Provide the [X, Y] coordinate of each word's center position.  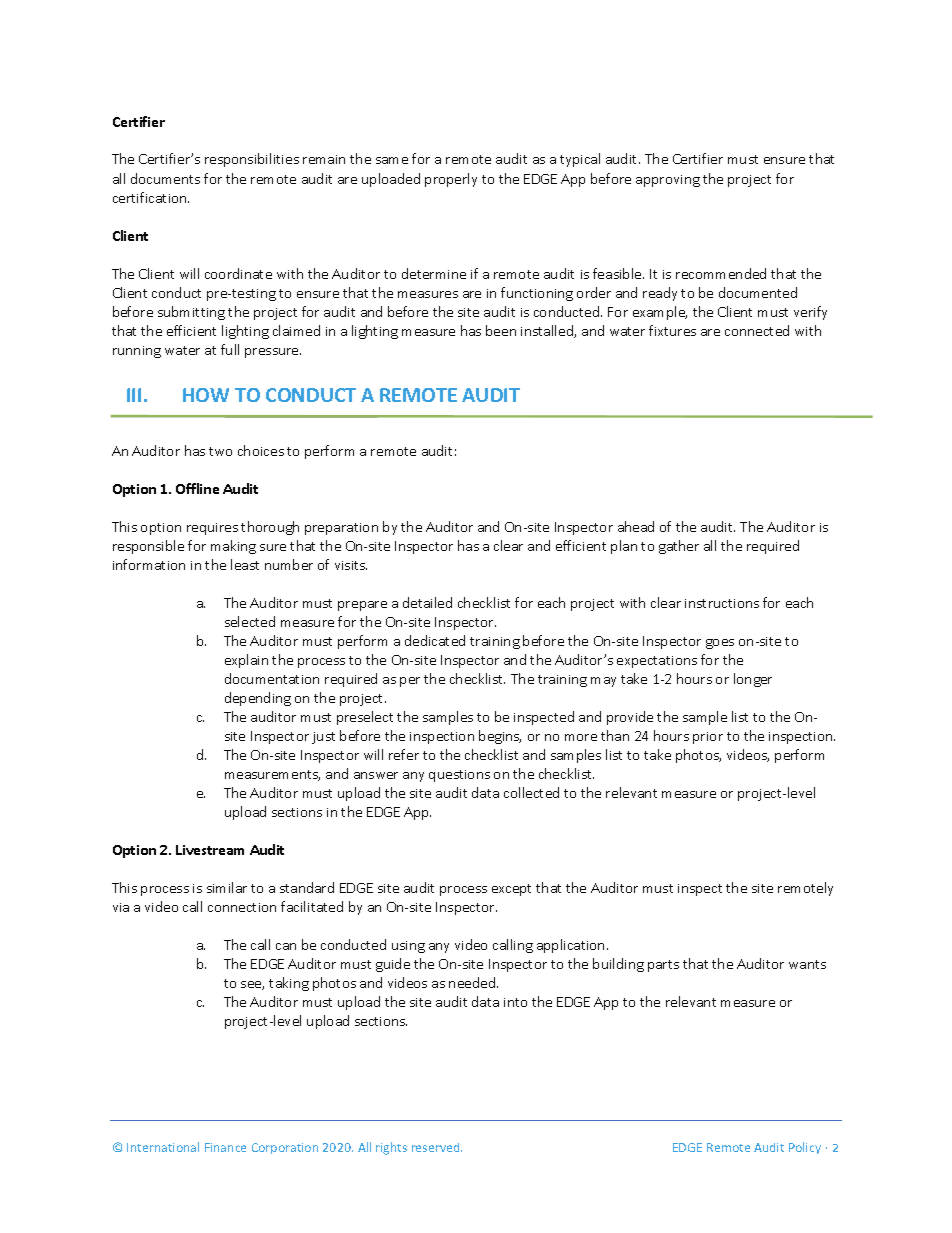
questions [459, 776]
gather [679, 547]
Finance [225, 1147]
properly [451, 180]
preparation [341, 529]
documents [165, 178]
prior [708, 738]
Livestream [210, 850]
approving [668, 181]
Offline [197, 488]
